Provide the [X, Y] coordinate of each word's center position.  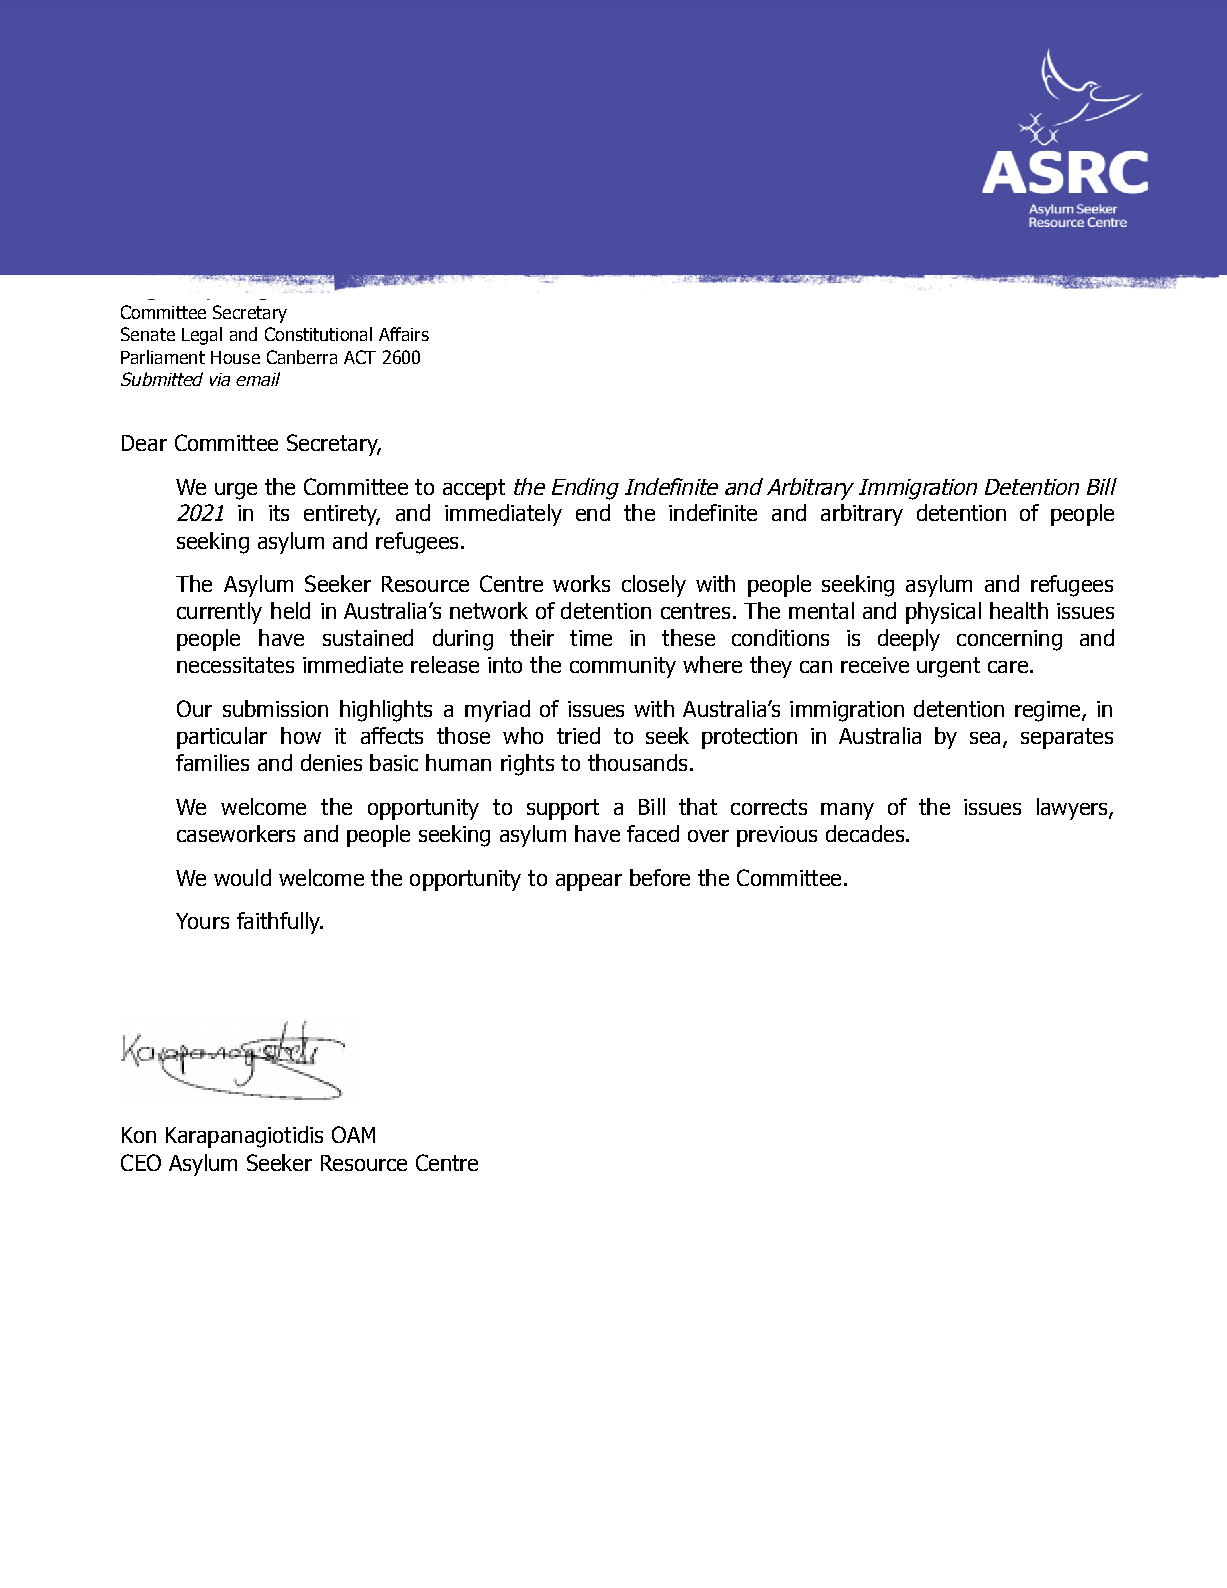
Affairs [404, 334]
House [235, 357]
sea [985, 738]
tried [578, 735]
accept [474, 489]
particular [222, 738]
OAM [353, 1134]
